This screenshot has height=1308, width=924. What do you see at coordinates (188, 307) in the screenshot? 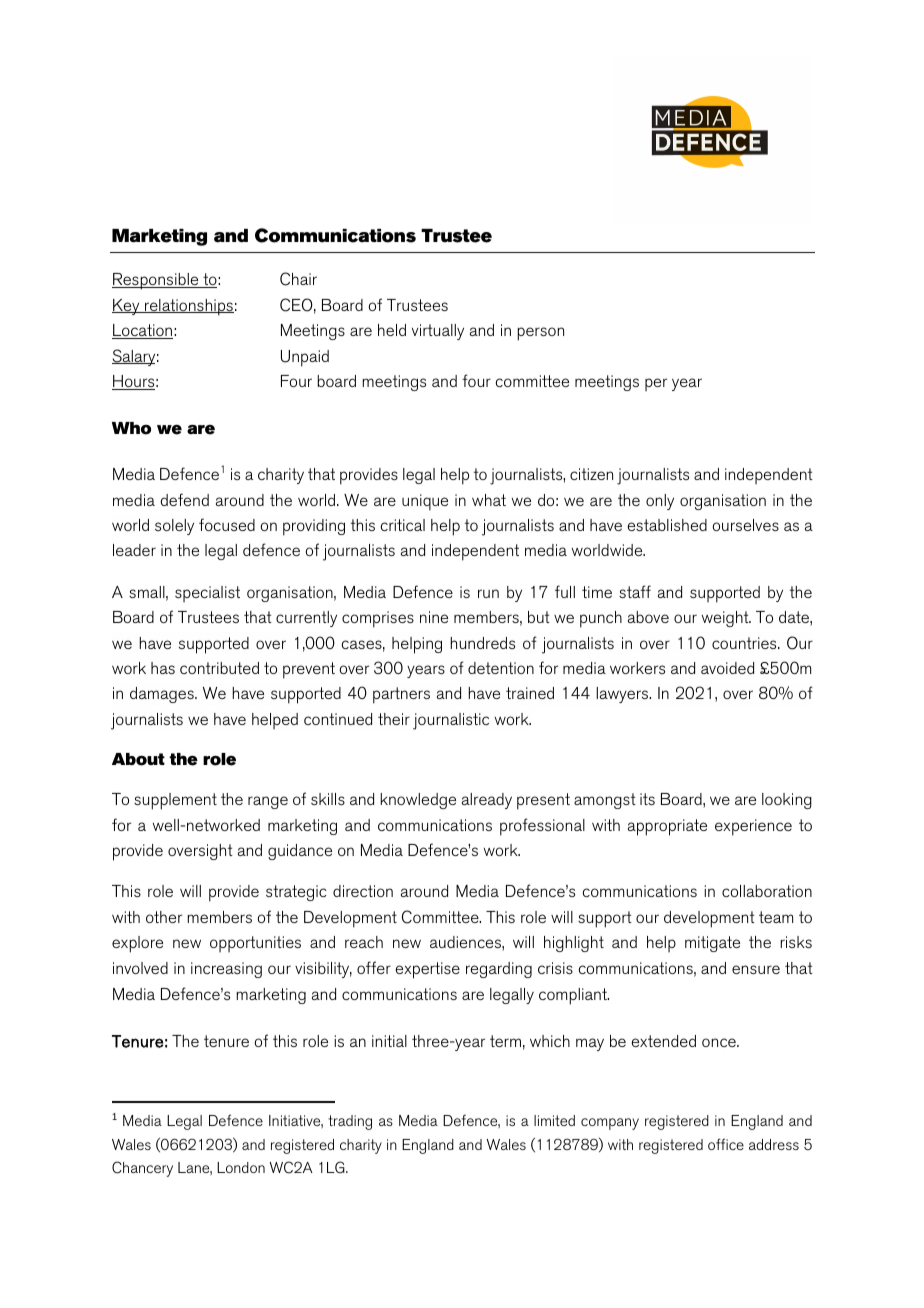
I see `relationships` at bounding box center [188, 307].
